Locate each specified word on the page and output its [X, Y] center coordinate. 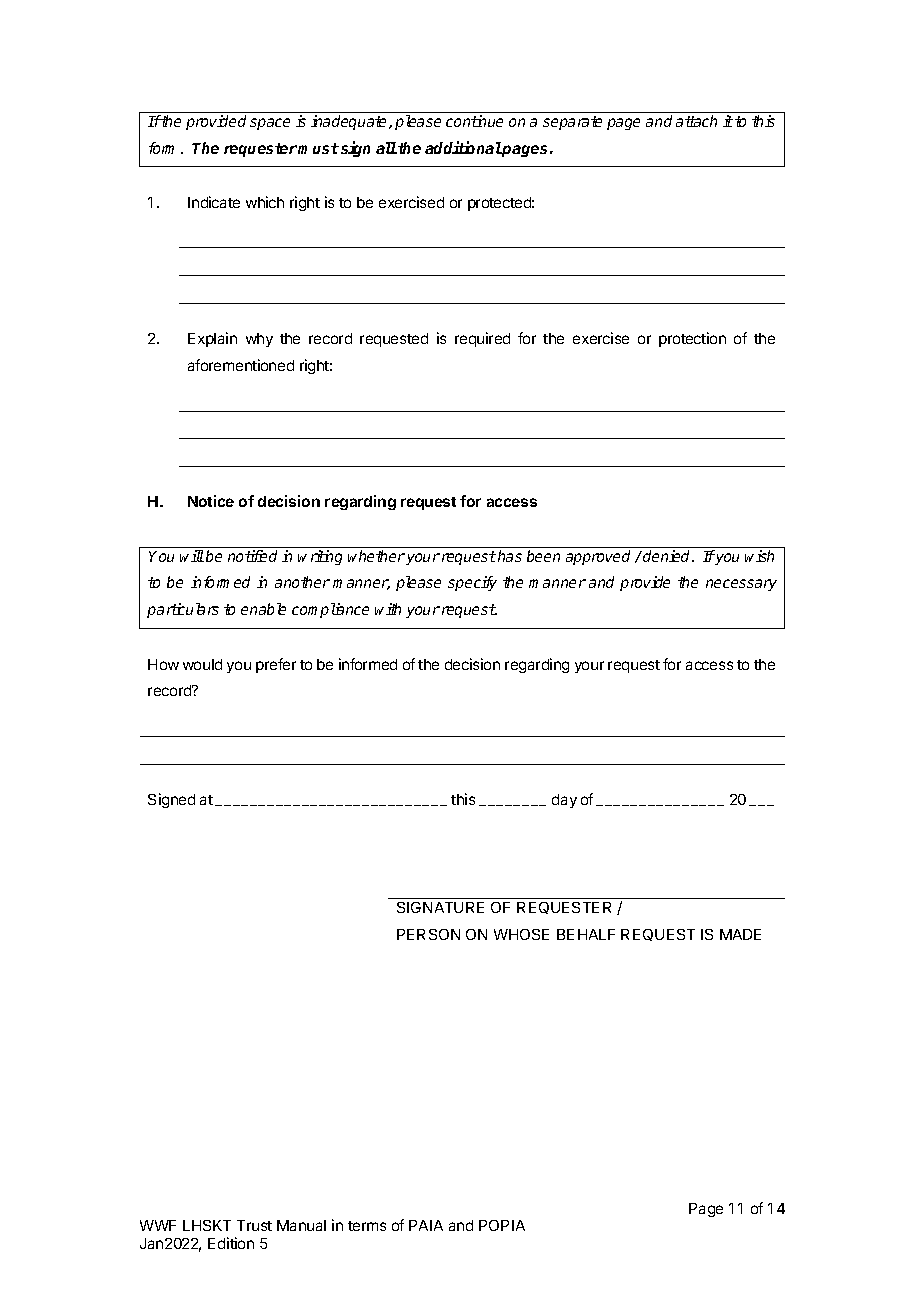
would [202, 664]
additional [463, 147]
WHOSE [521, 934]
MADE [740, 934]
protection [692, 339]
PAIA [426, 1225]
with [388, 609]
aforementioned [241, 365]
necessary [741, 585]
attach [696, 121]
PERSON [428, 934]
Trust [254, 1225]
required [482, 339]
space [270, 124]
